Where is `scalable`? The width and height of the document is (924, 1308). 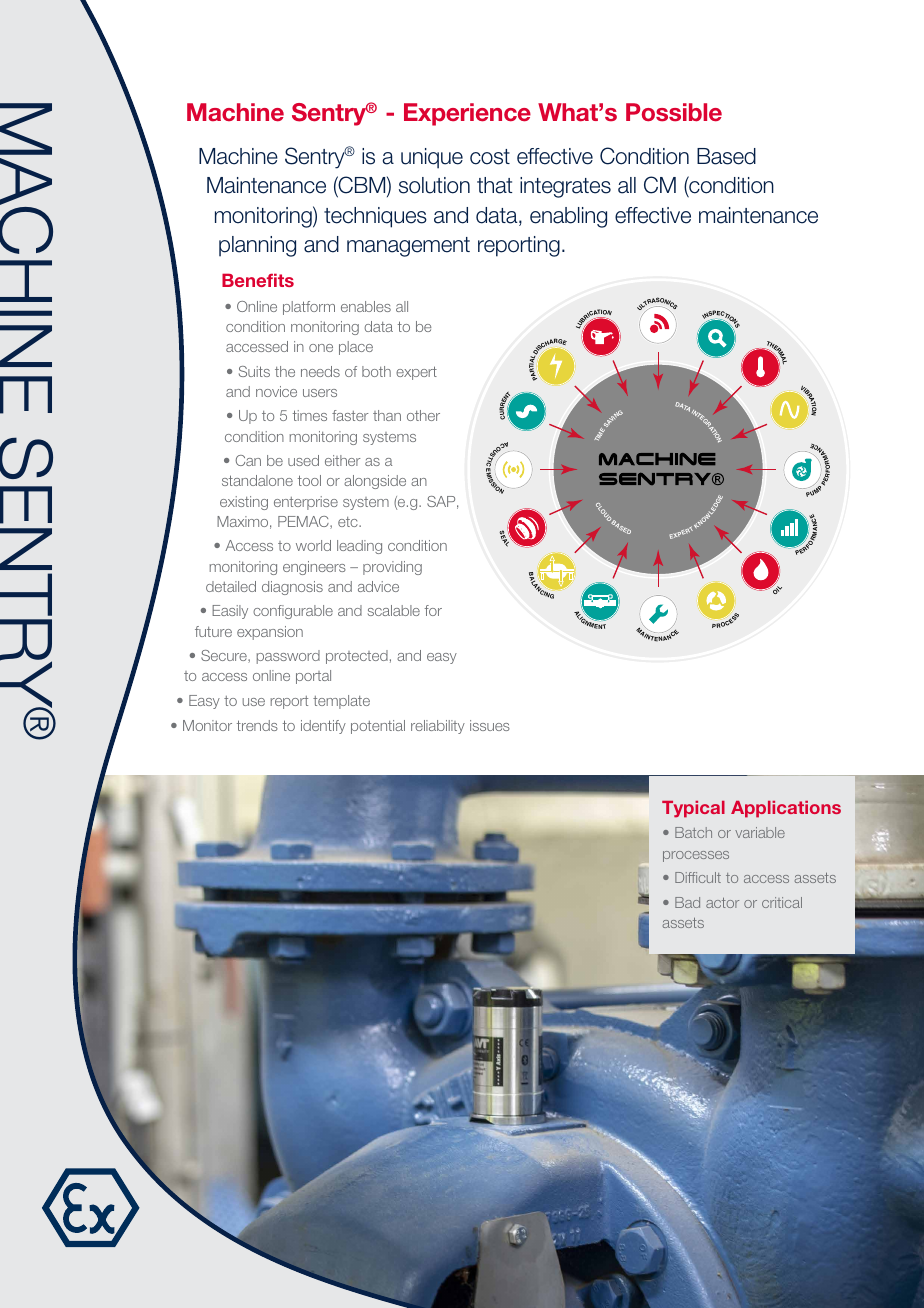 scalable is located at coordinates (394, 610).
